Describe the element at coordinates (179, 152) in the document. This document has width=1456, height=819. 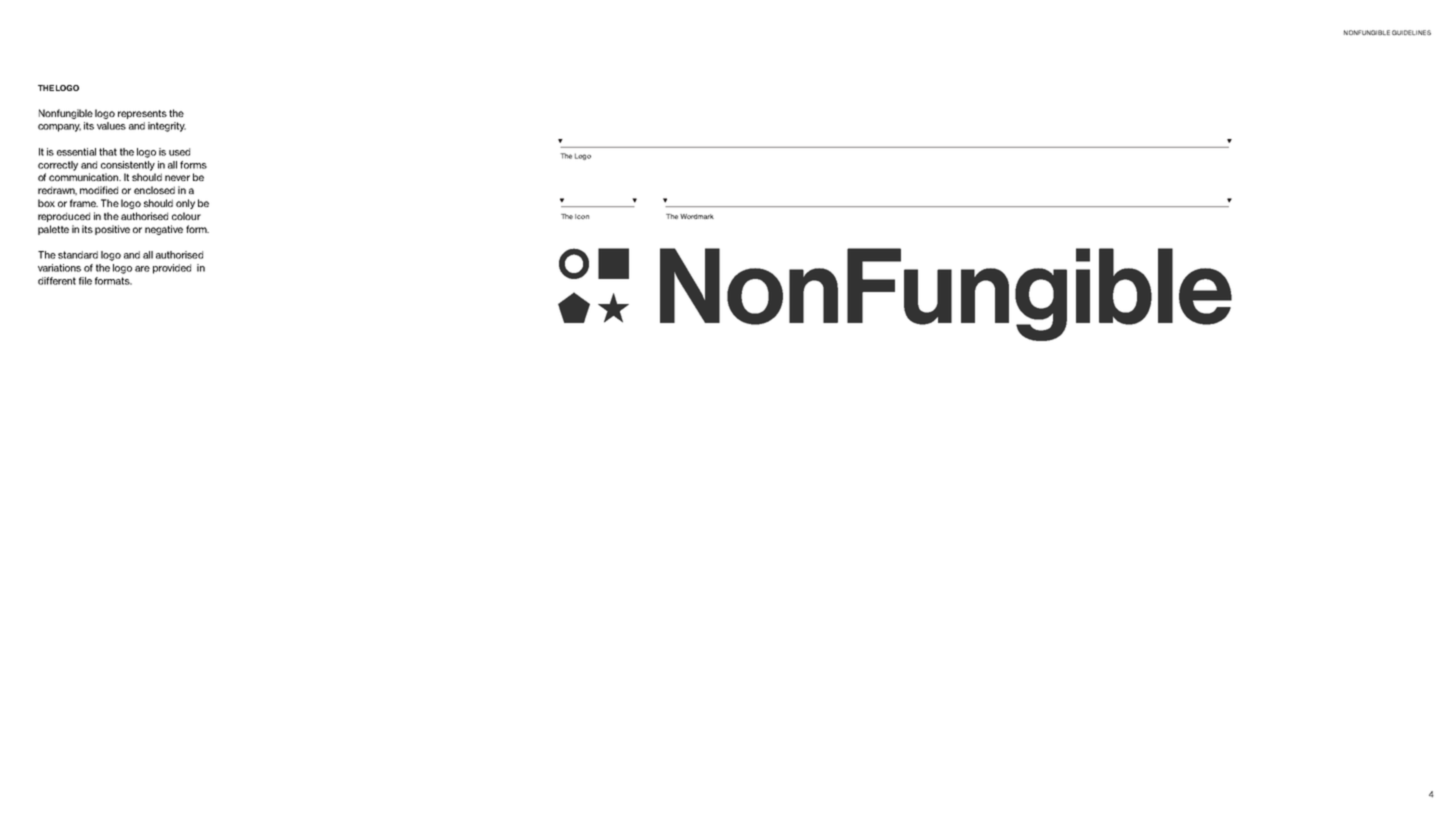
I see `used` at that location.
